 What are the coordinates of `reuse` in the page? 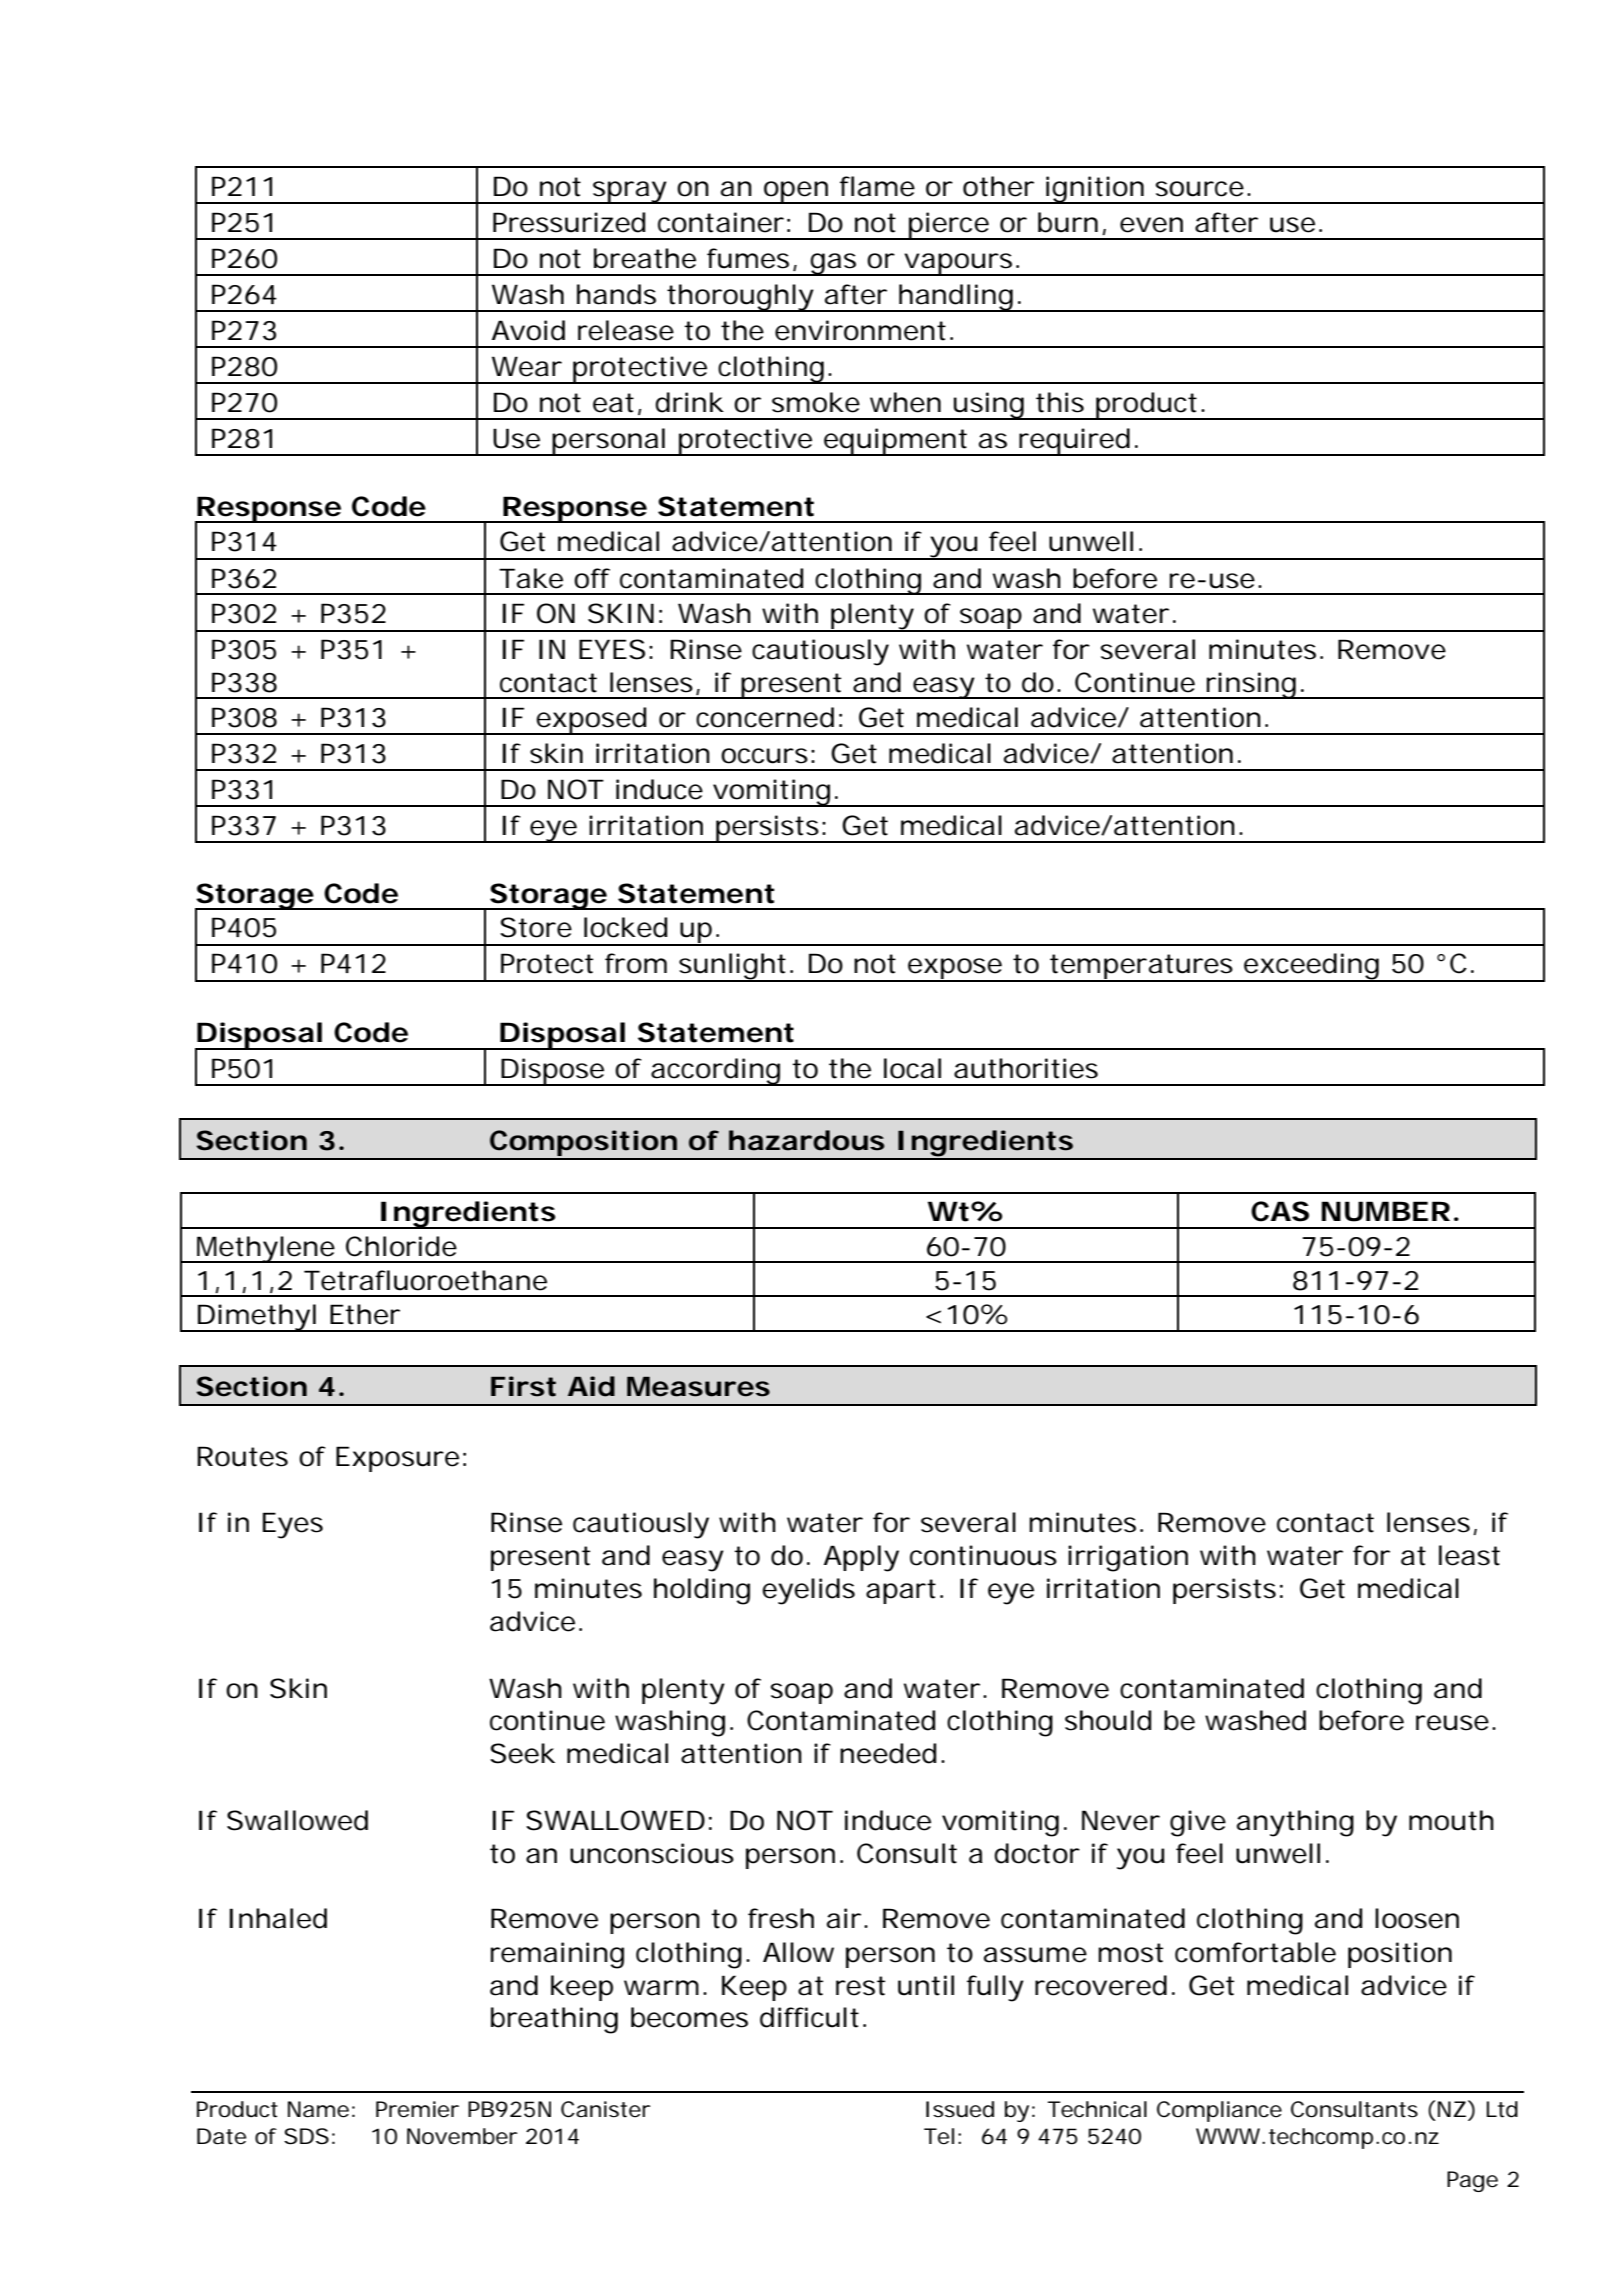 It's located at (1452, 1723).
